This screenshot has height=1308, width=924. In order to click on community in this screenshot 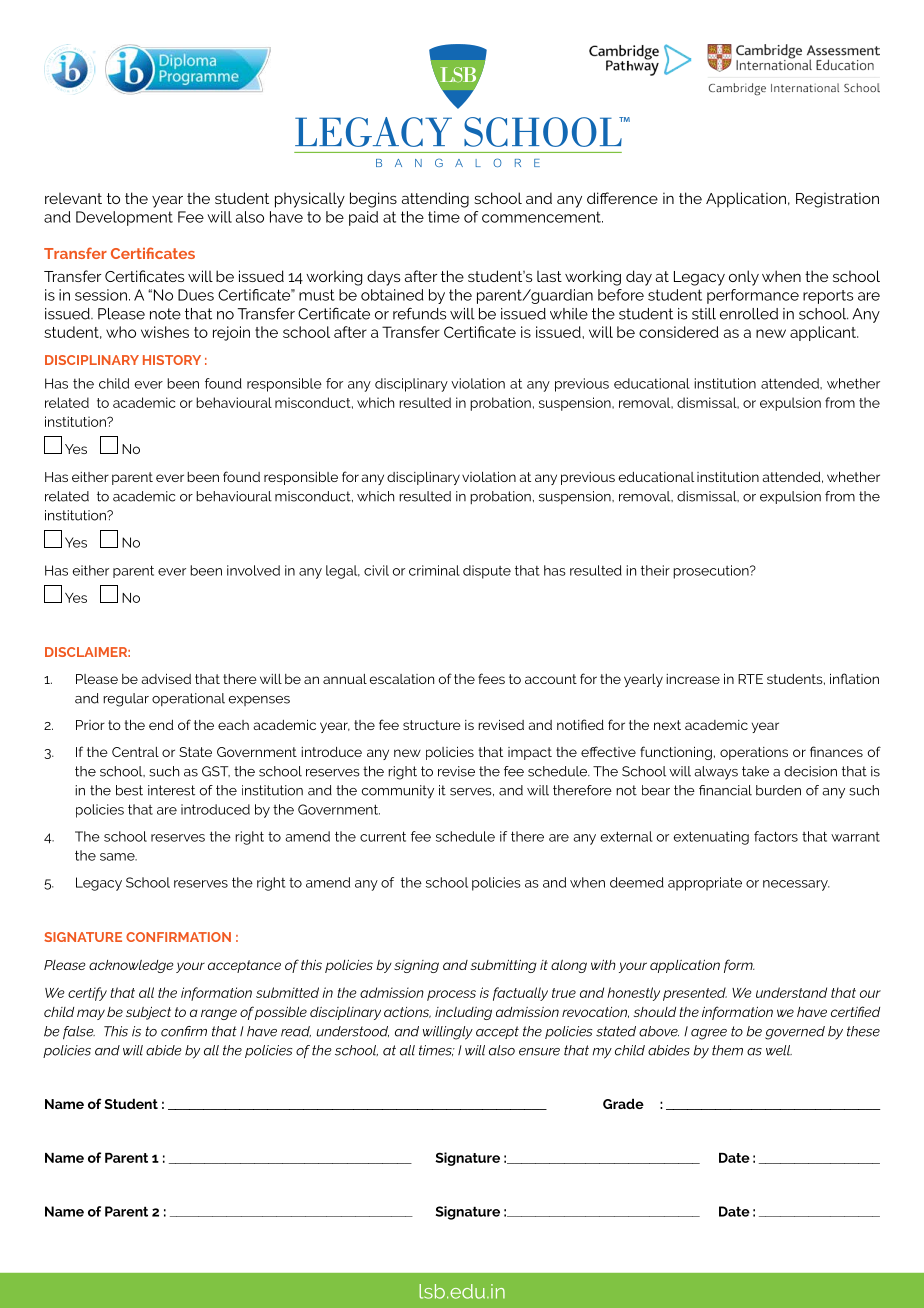, I will do `click(398, 792)`.
